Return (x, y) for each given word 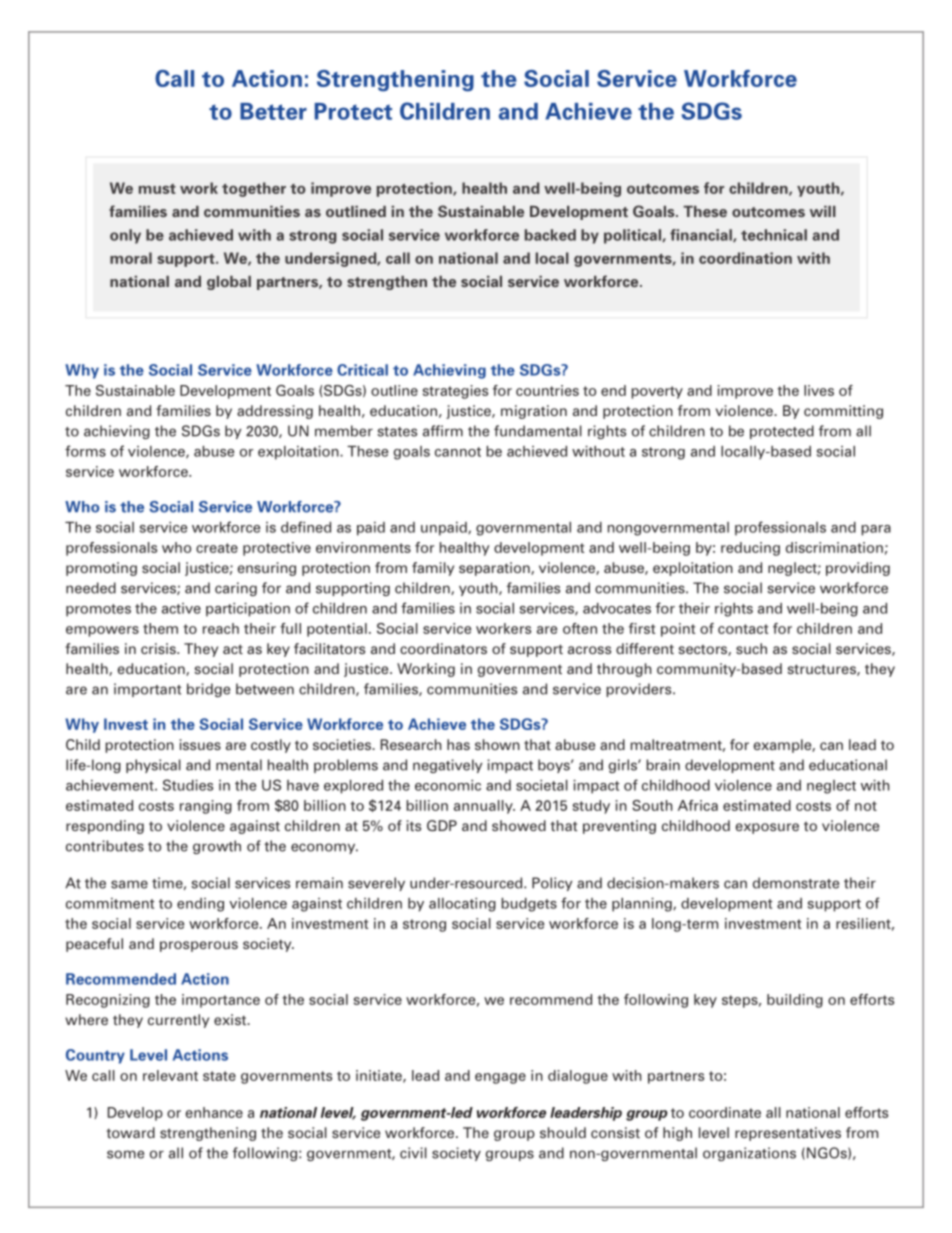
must (157, 189)
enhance (214, 1112)
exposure (767, 828)
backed (550, 235)
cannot (458, 452)
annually (484, 807)
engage (500, 1078)
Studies (188, 785)
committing (843, 412)
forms (85, 451)
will (823, 211)
